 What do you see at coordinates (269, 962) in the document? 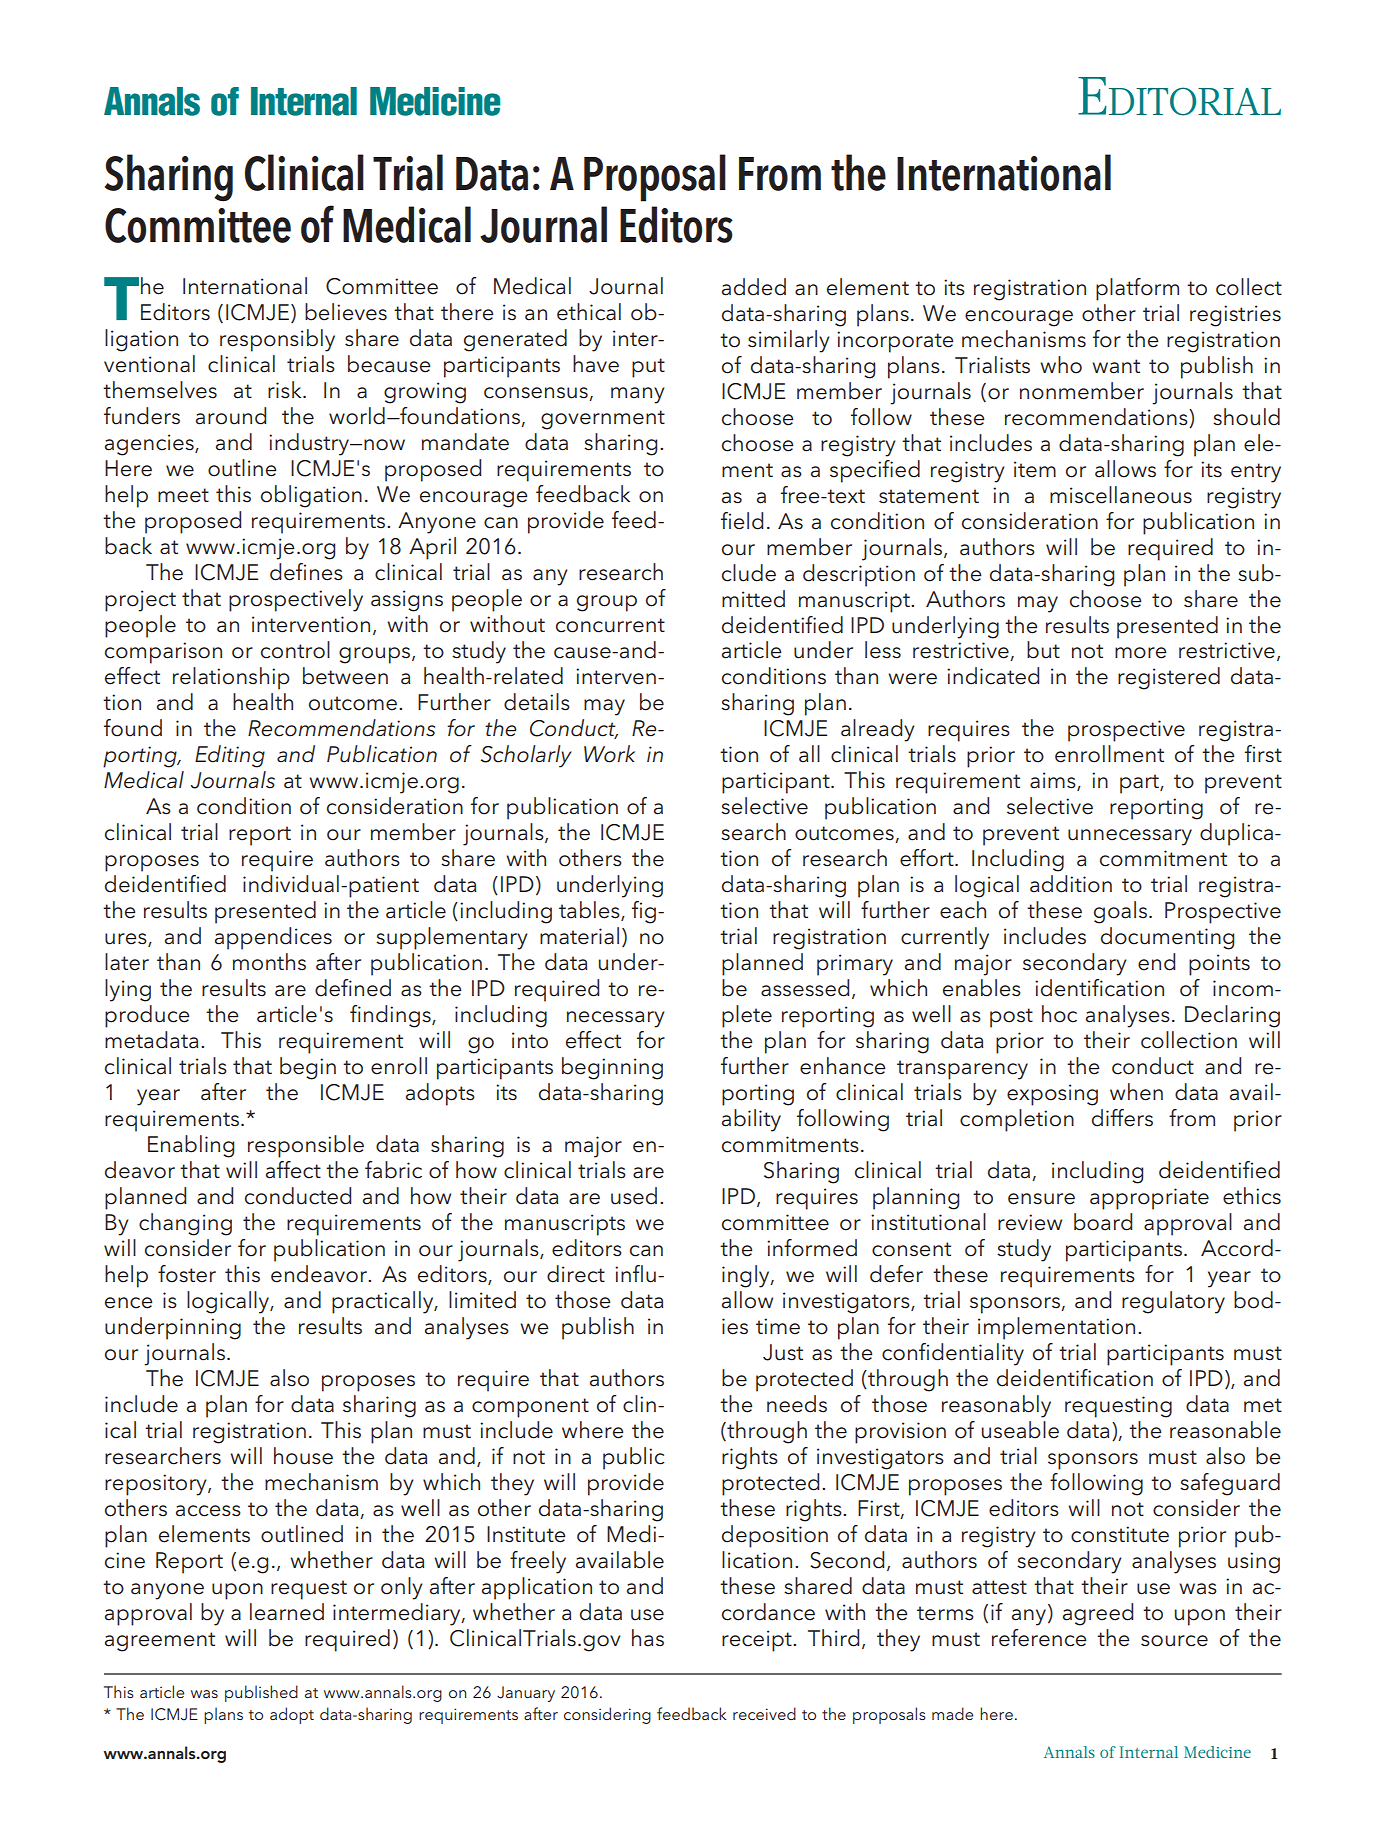
I see `months` at bounding box center [269, 962].
